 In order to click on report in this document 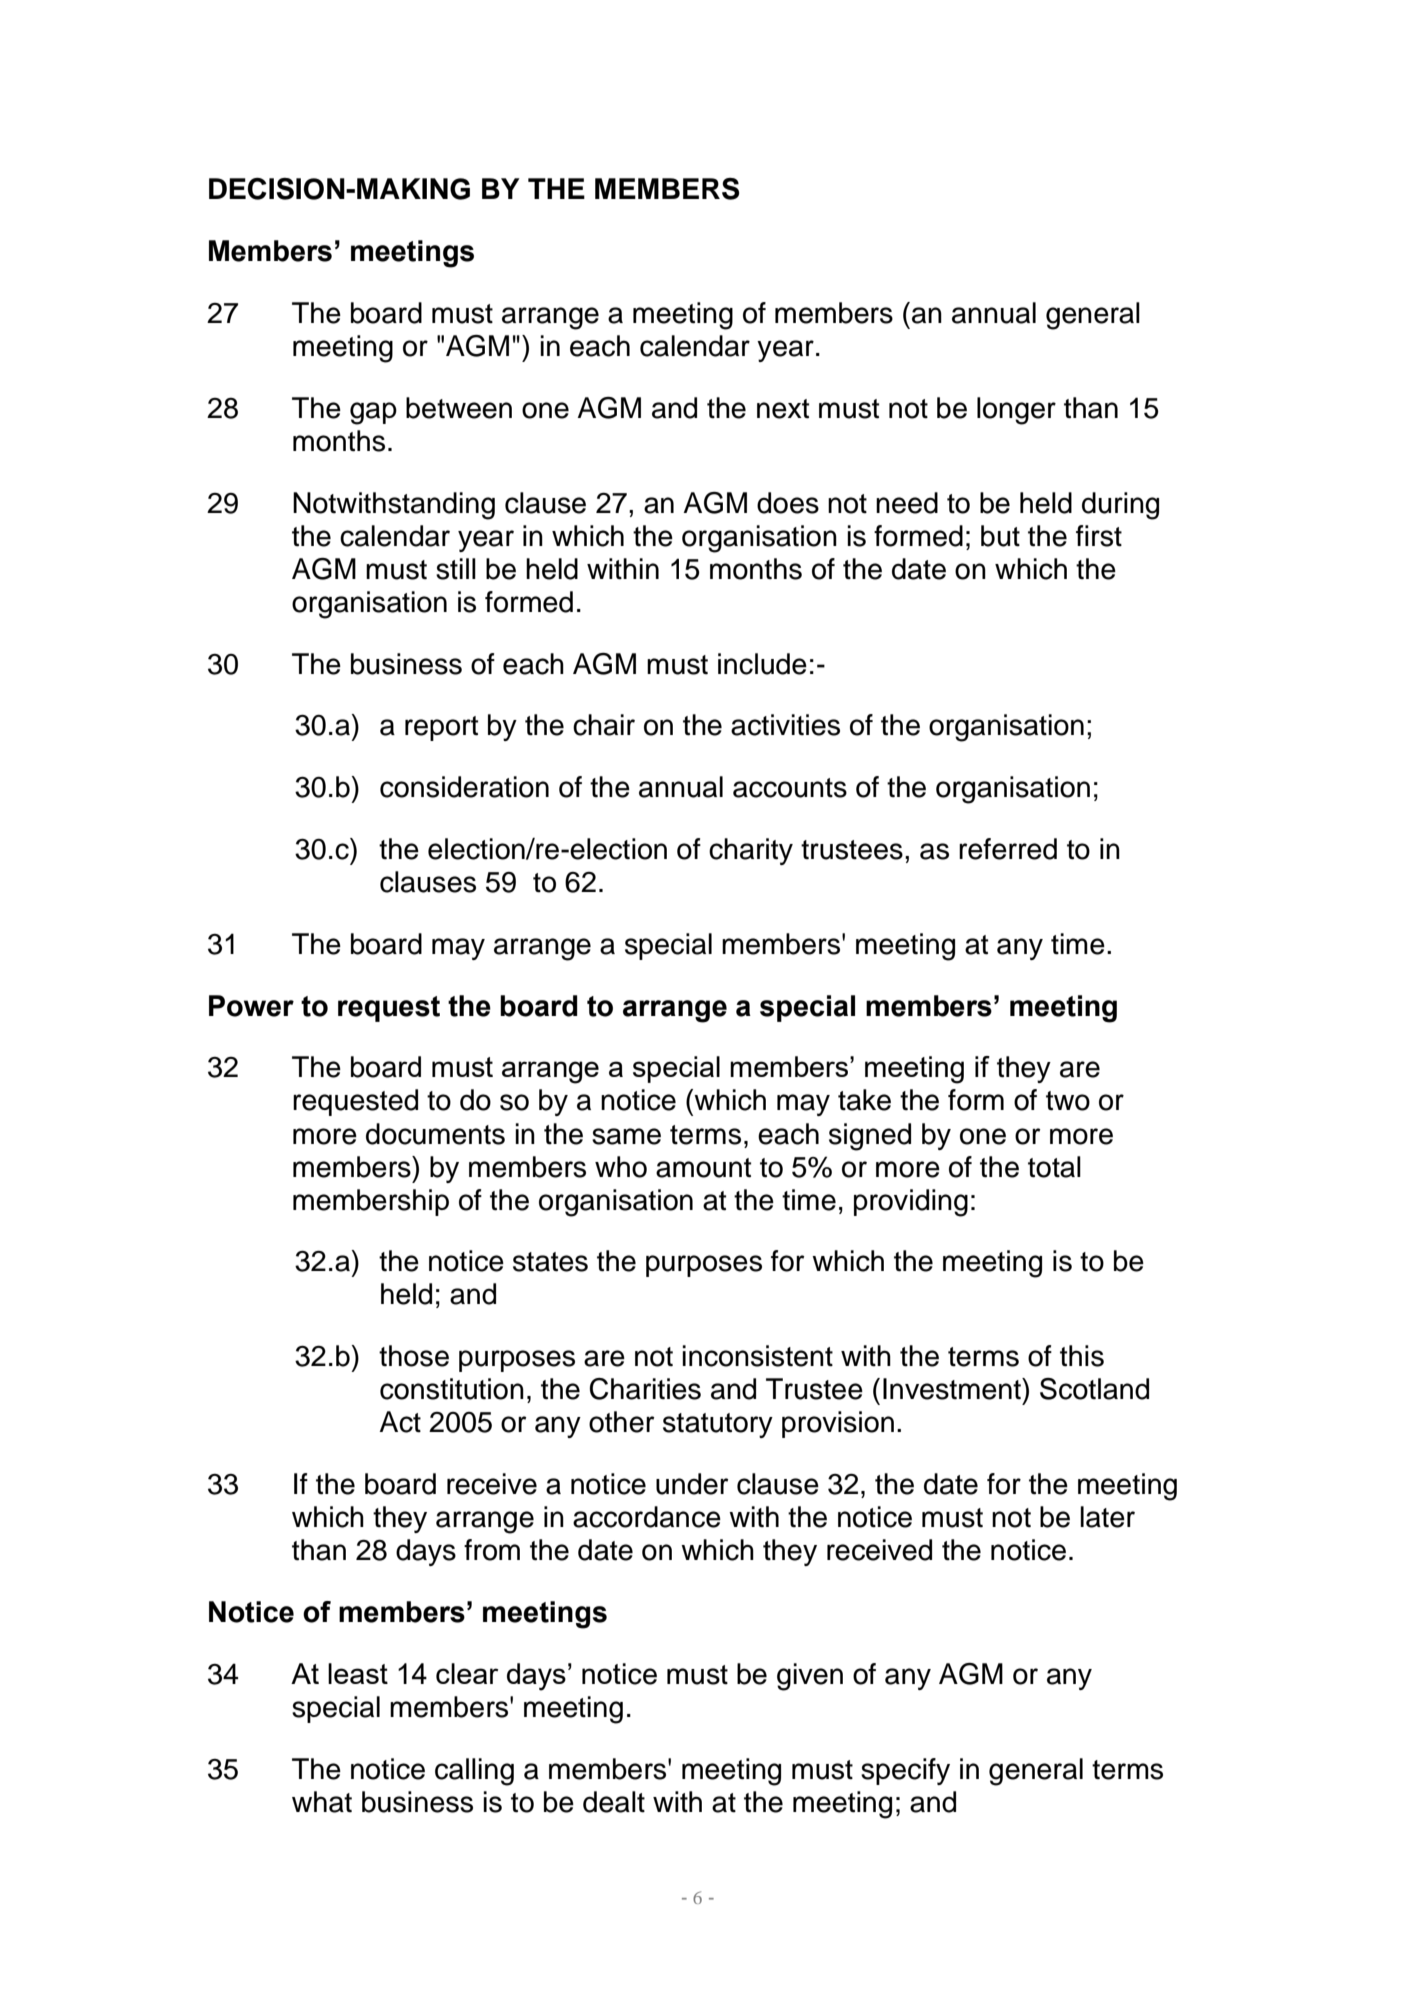, I will do `click(441, 728)`.
